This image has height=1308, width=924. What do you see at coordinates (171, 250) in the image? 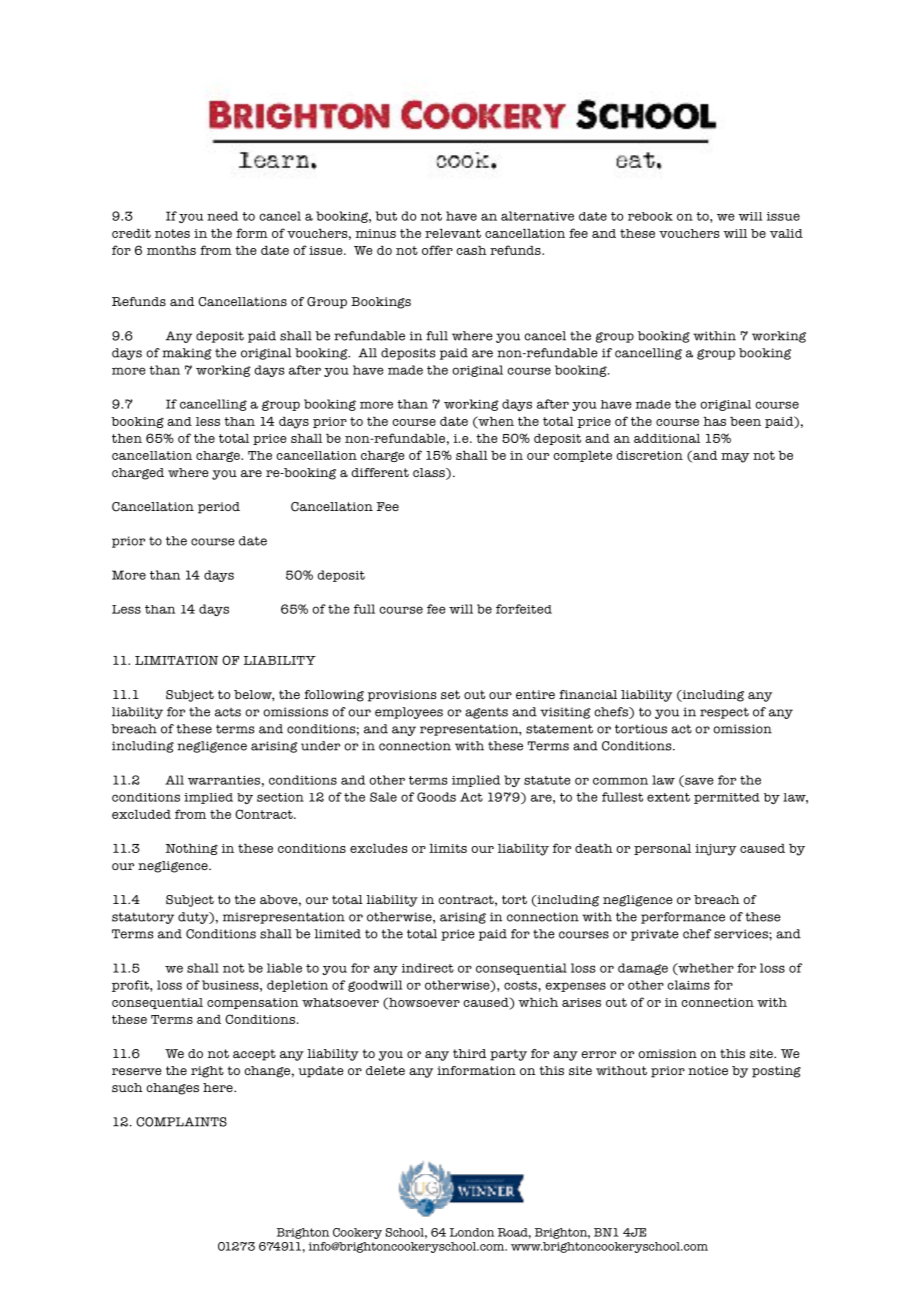
I see `months` at bounding box center [171, 250].
